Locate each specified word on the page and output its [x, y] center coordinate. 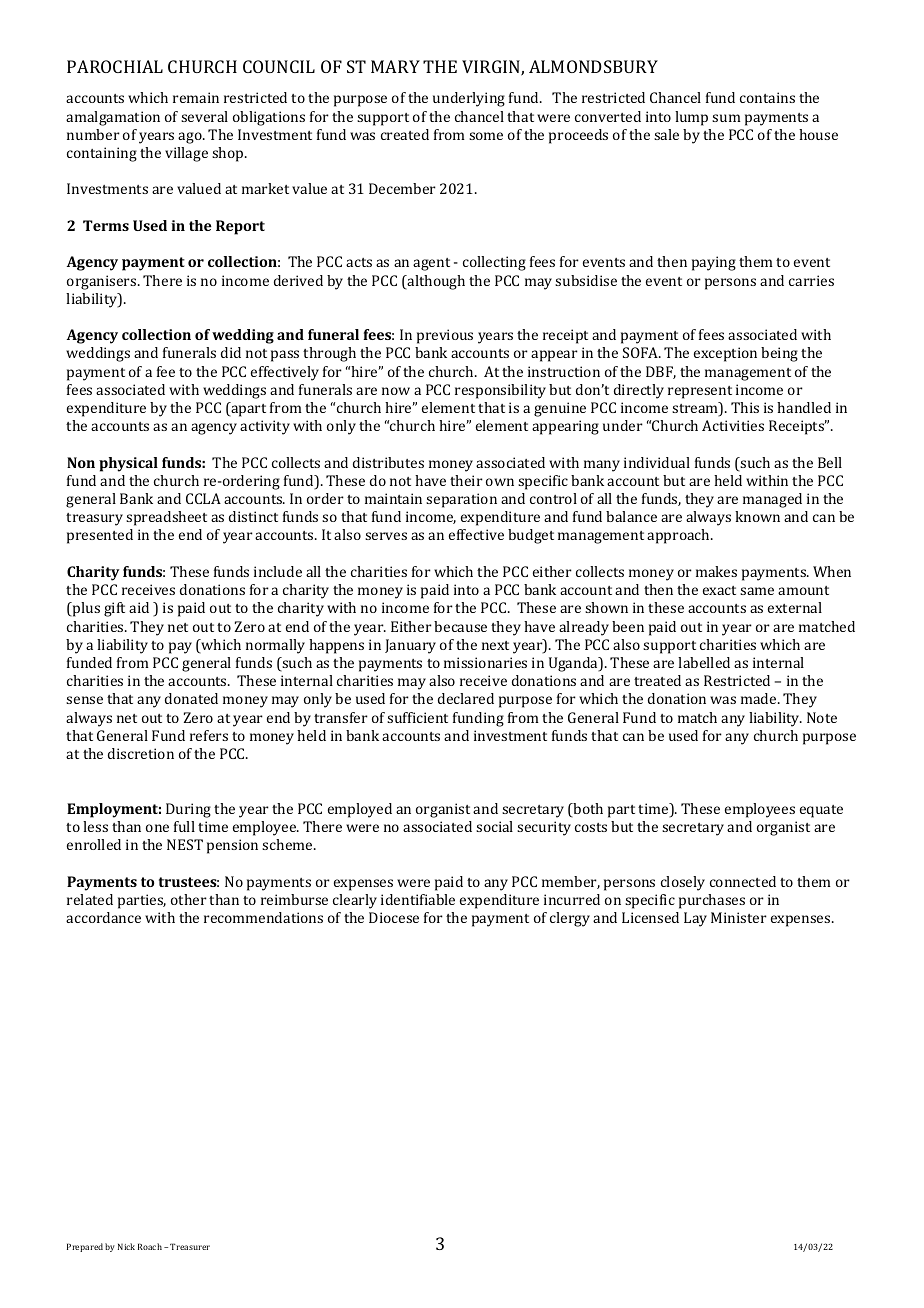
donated [191, 698]
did [231, 352]
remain [196, 97]
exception [725, 354]
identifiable [418, 899]
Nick [126, 1246]
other [189, 899]
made [760, 698]
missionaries [485, 662]
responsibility [500, 391]
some [486, 136]
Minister [739, 917]
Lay [695, 919]
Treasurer [190, 1246]
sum [726, 118]
